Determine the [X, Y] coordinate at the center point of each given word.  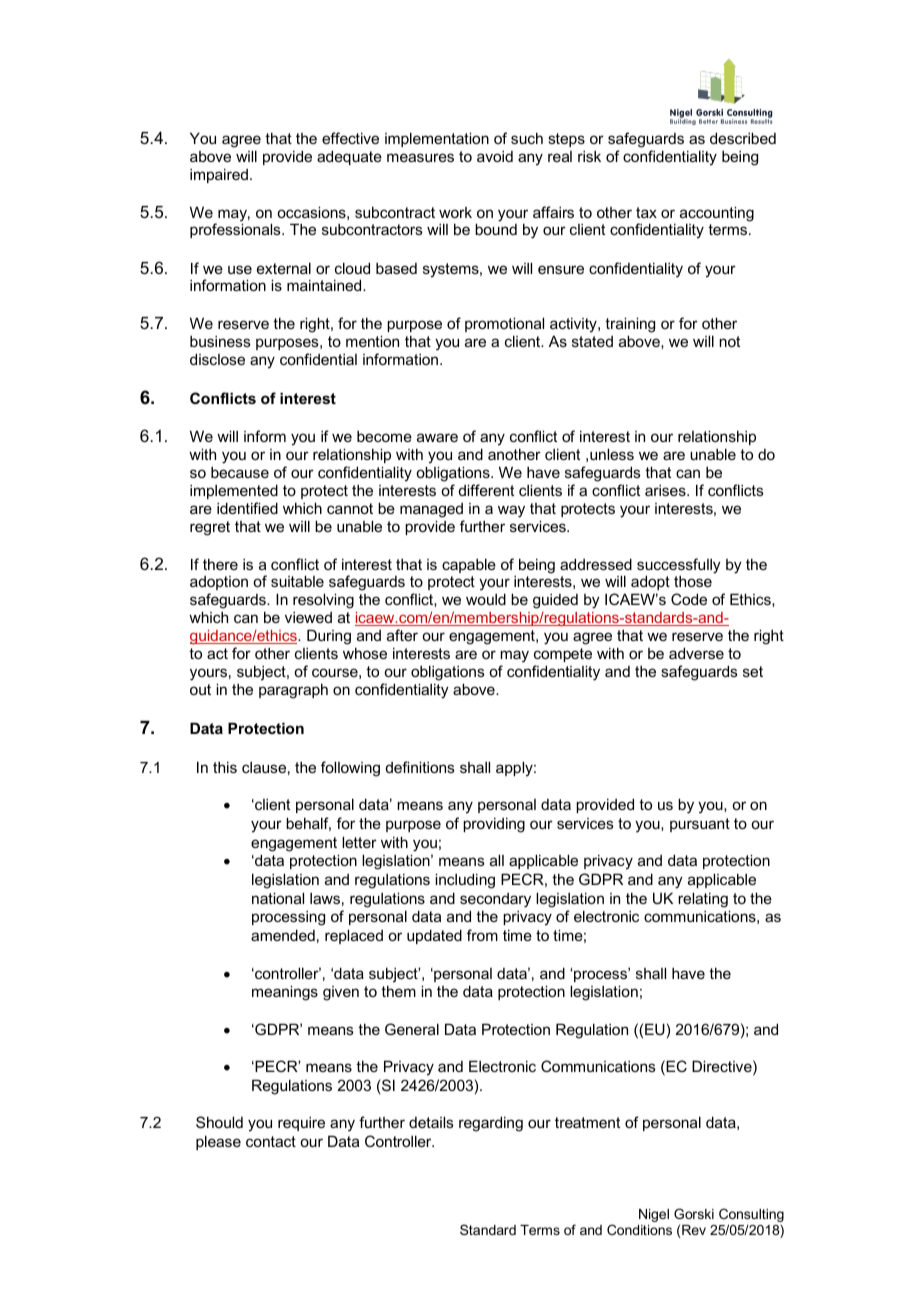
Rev [694, 1230]
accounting [717, 215]
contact [271, 1141]
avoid [495, 156]
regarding [491, 1124]
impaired [219, 175]
